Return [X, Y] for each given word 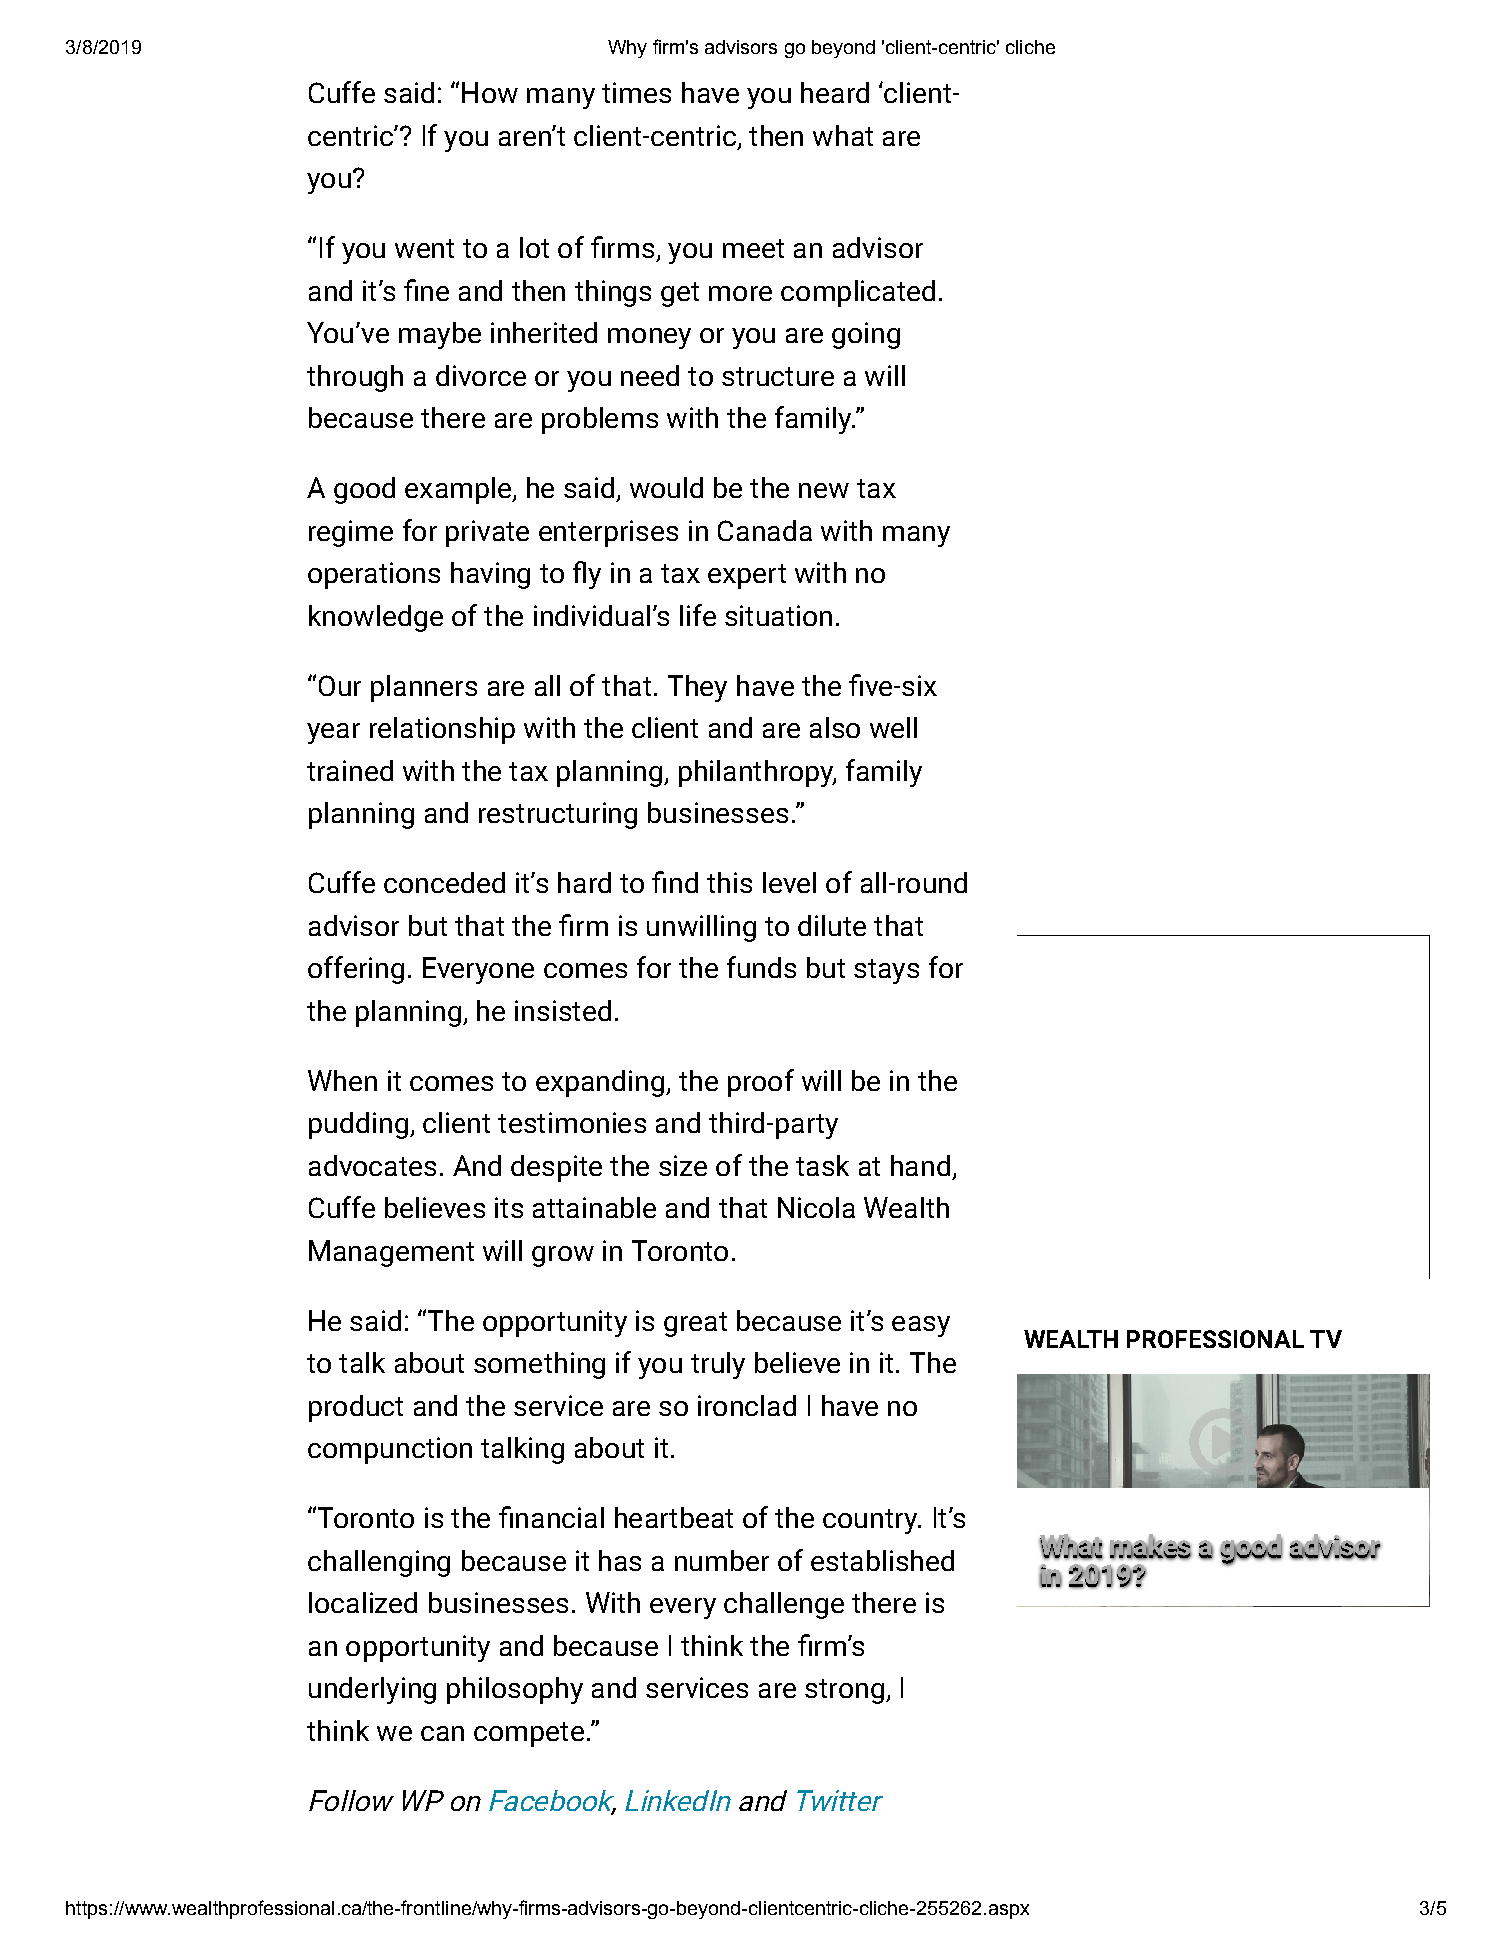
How [490, 92]
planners [424, 688]
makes [1151, 1547]
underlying [372, 1690]
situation [778, 615]
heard [835, 92]
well [893, 727]
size [683, 1165]
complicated [858, 293]
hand [920, 1165]
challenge [784, 1605]
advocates [372, 1165]
